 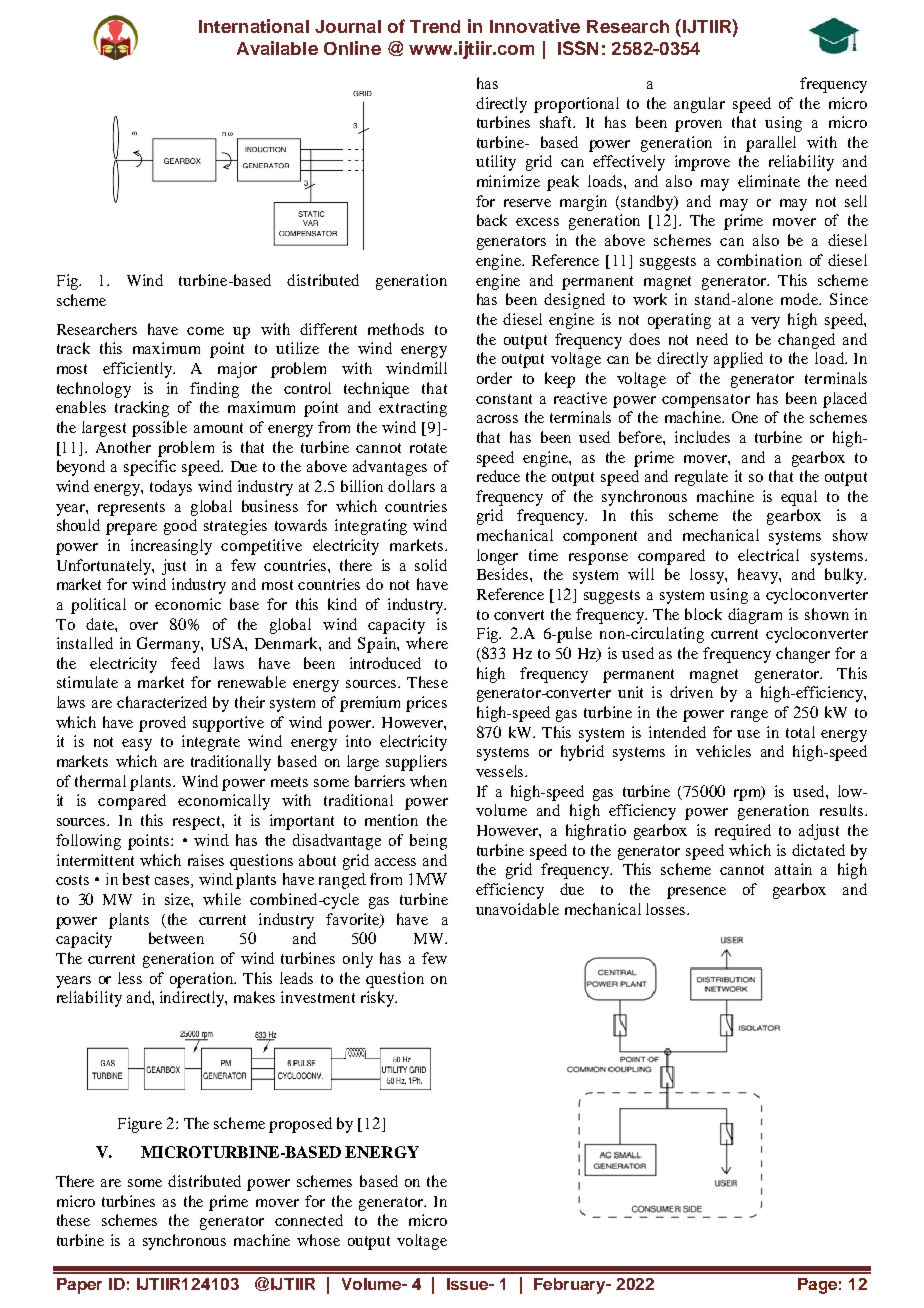 I want to click on angular, so click(x=699, y=105).
